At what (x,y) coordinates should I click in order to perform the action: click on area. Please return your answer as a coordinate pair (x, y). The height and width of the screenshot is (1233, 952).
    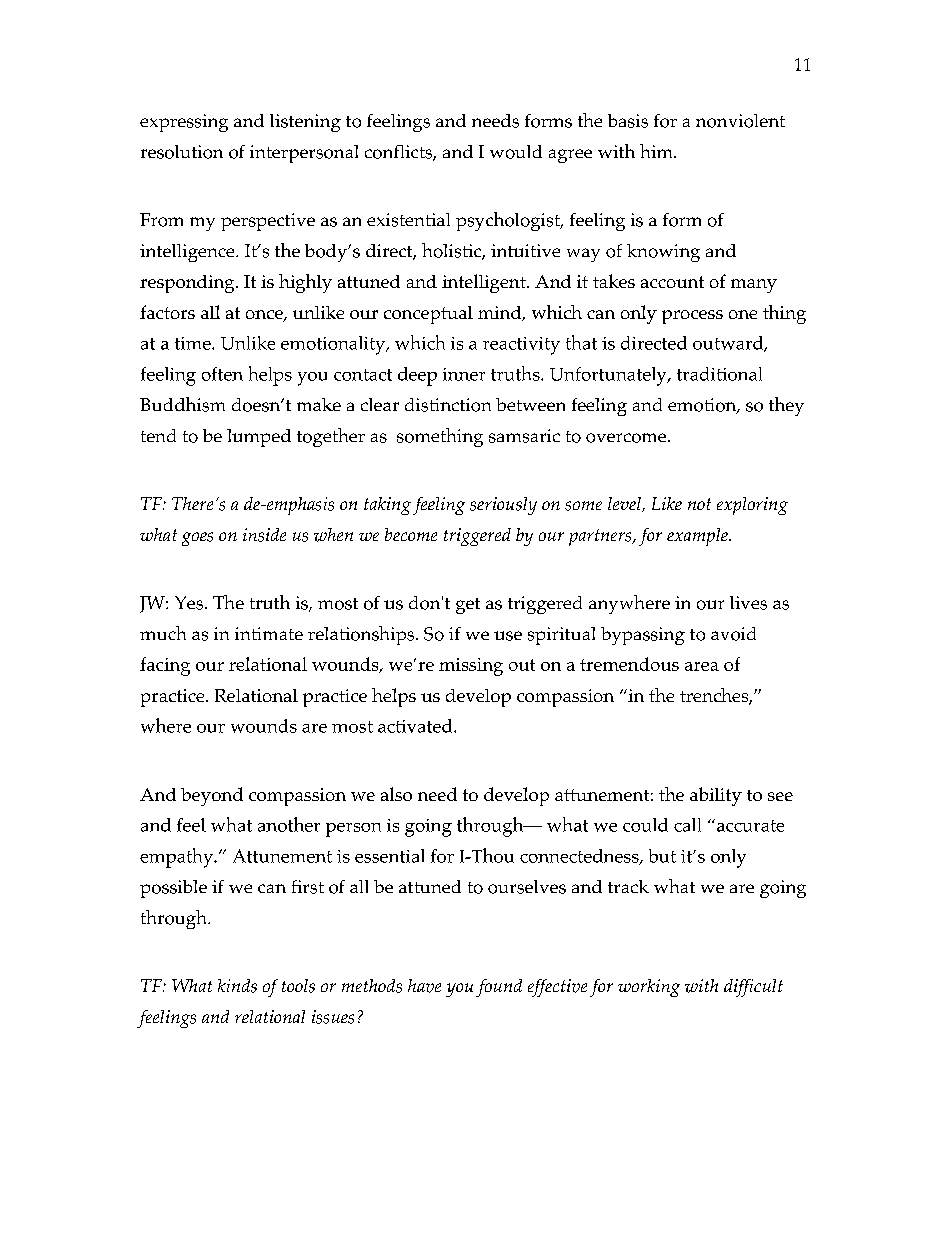
    Looking at the image, I should click on (702, 666).
